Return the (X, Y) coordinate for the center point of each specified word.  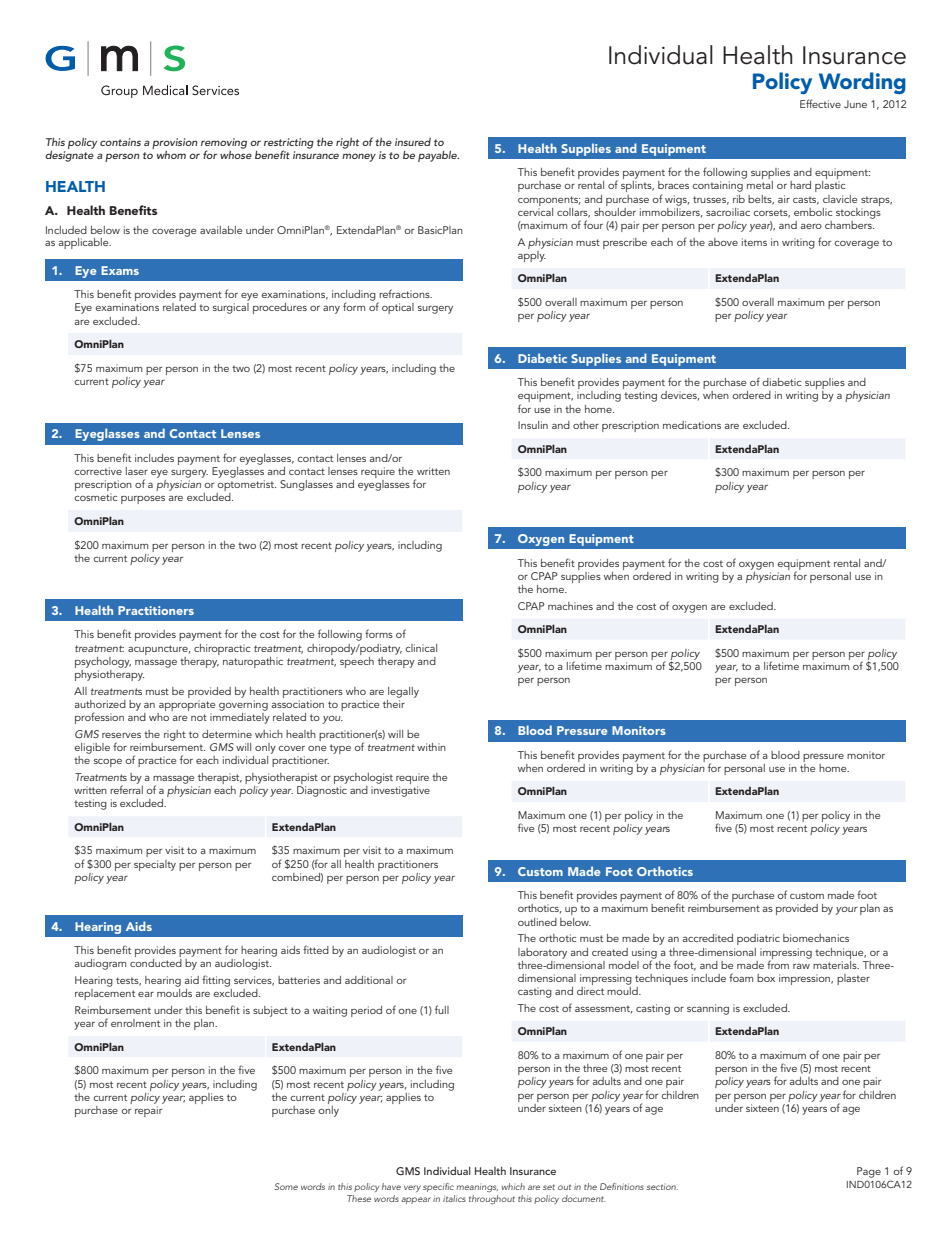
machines (570, 606)
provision (175, 145)
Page (869, 1172)
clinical (421, 648)
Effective (820, 103)
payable (438, 156)
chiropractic (222, 649)
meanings (477, 1188)
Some (286, 1186)
